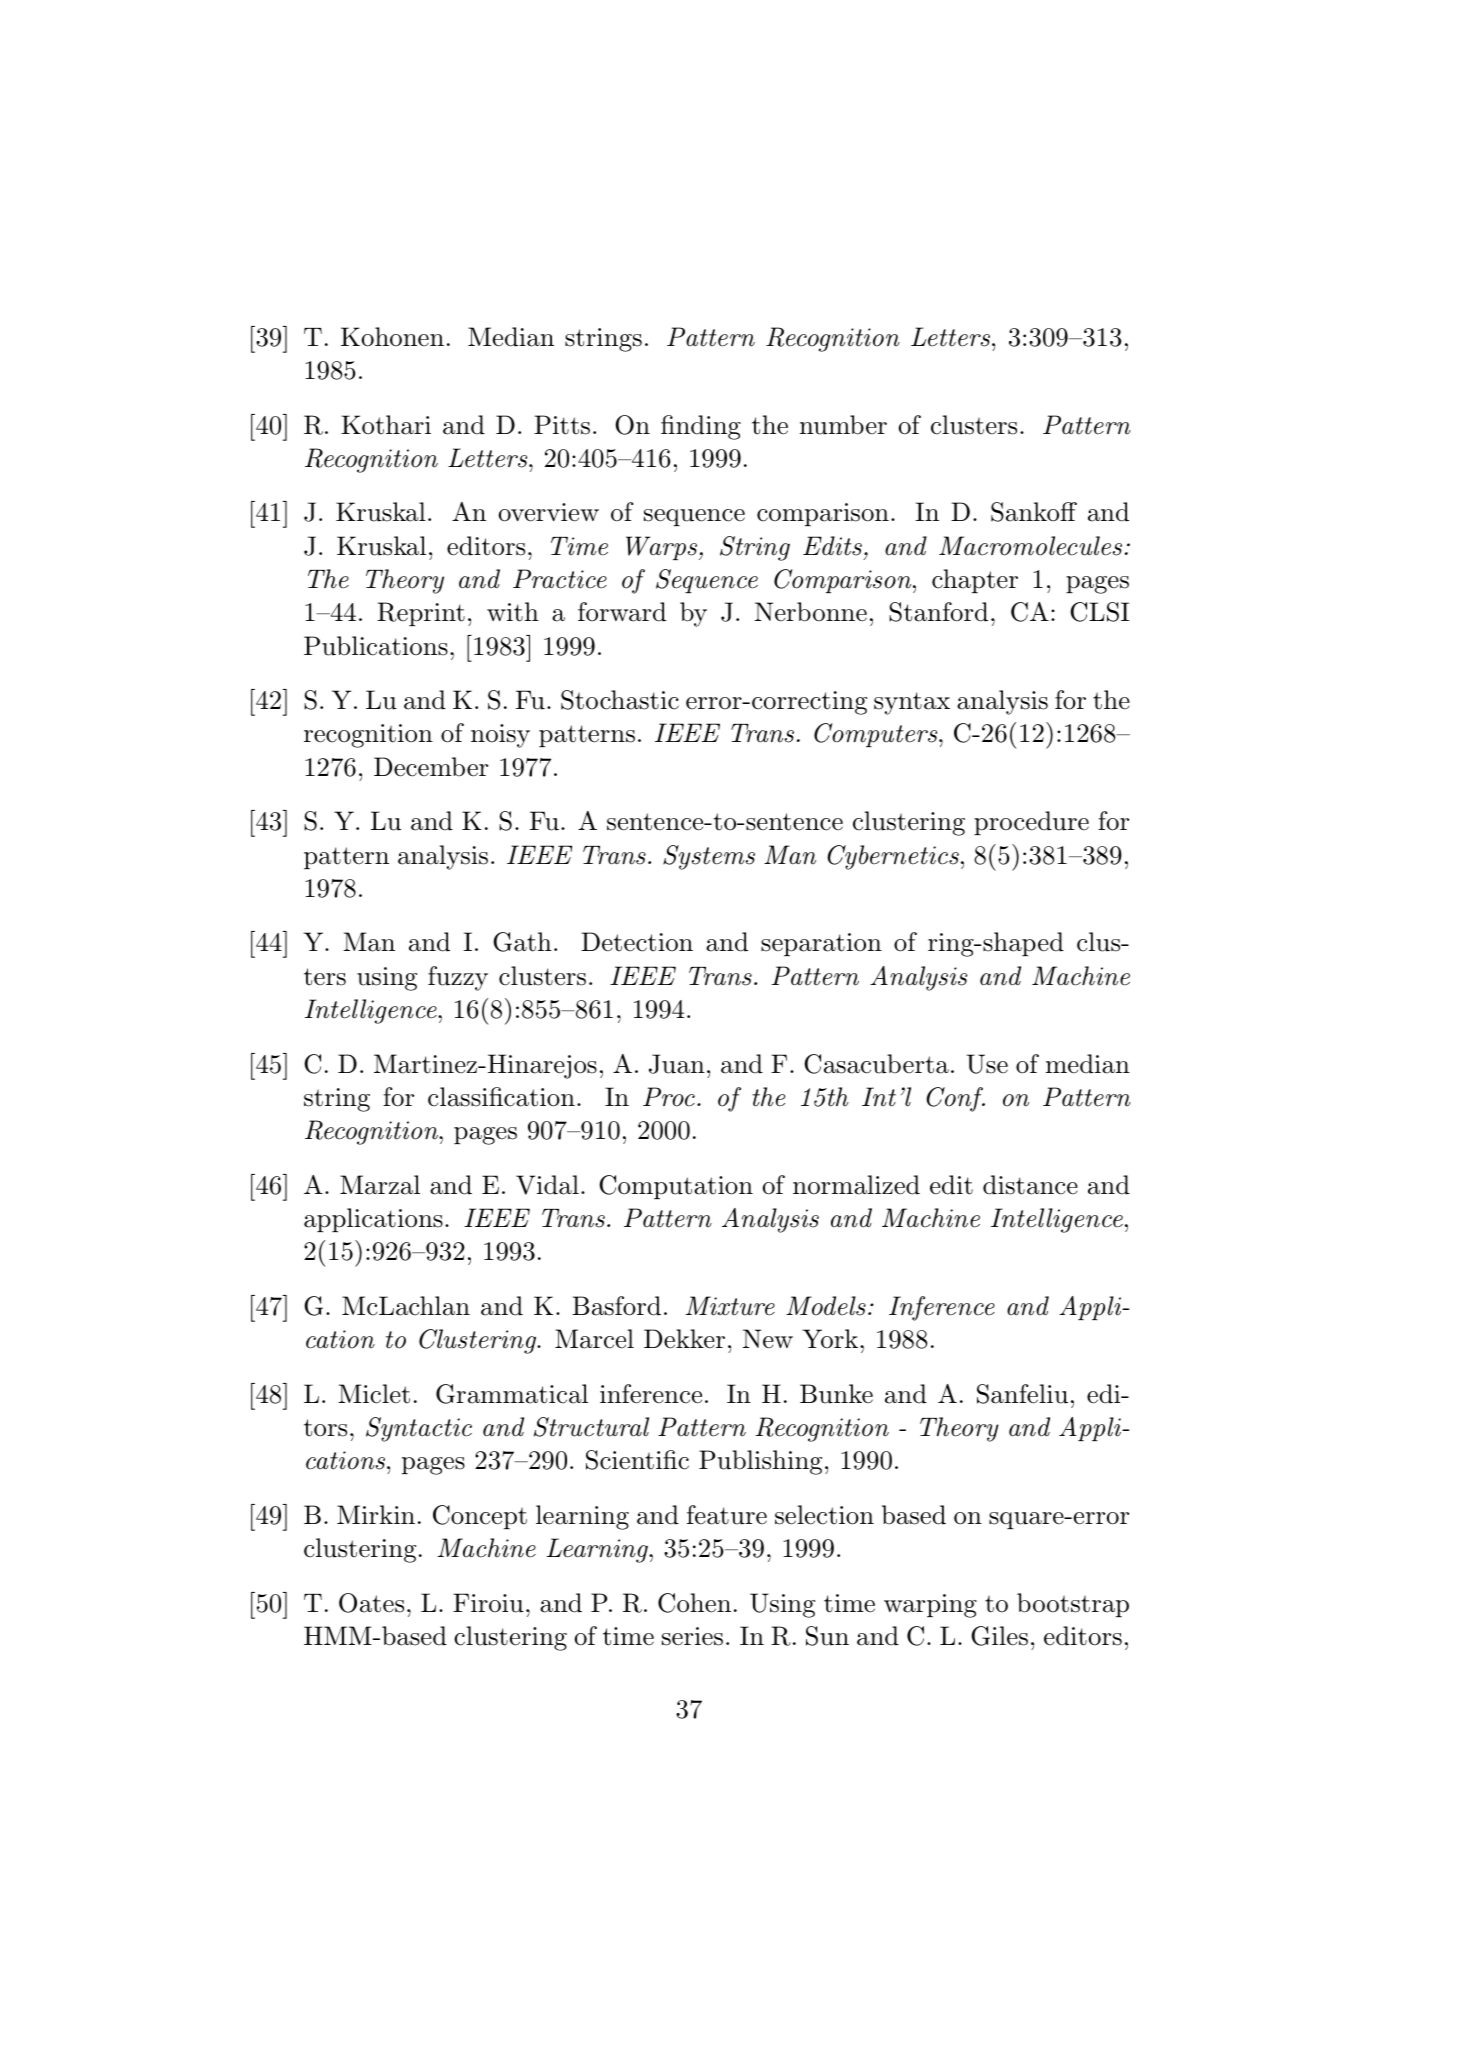 Image resolution: width=1463 pixels, height=2070 pixels. What do you see at coordinates (620, 700) in the document?
I see `Stochastic` at bounding box center [620, 700].
